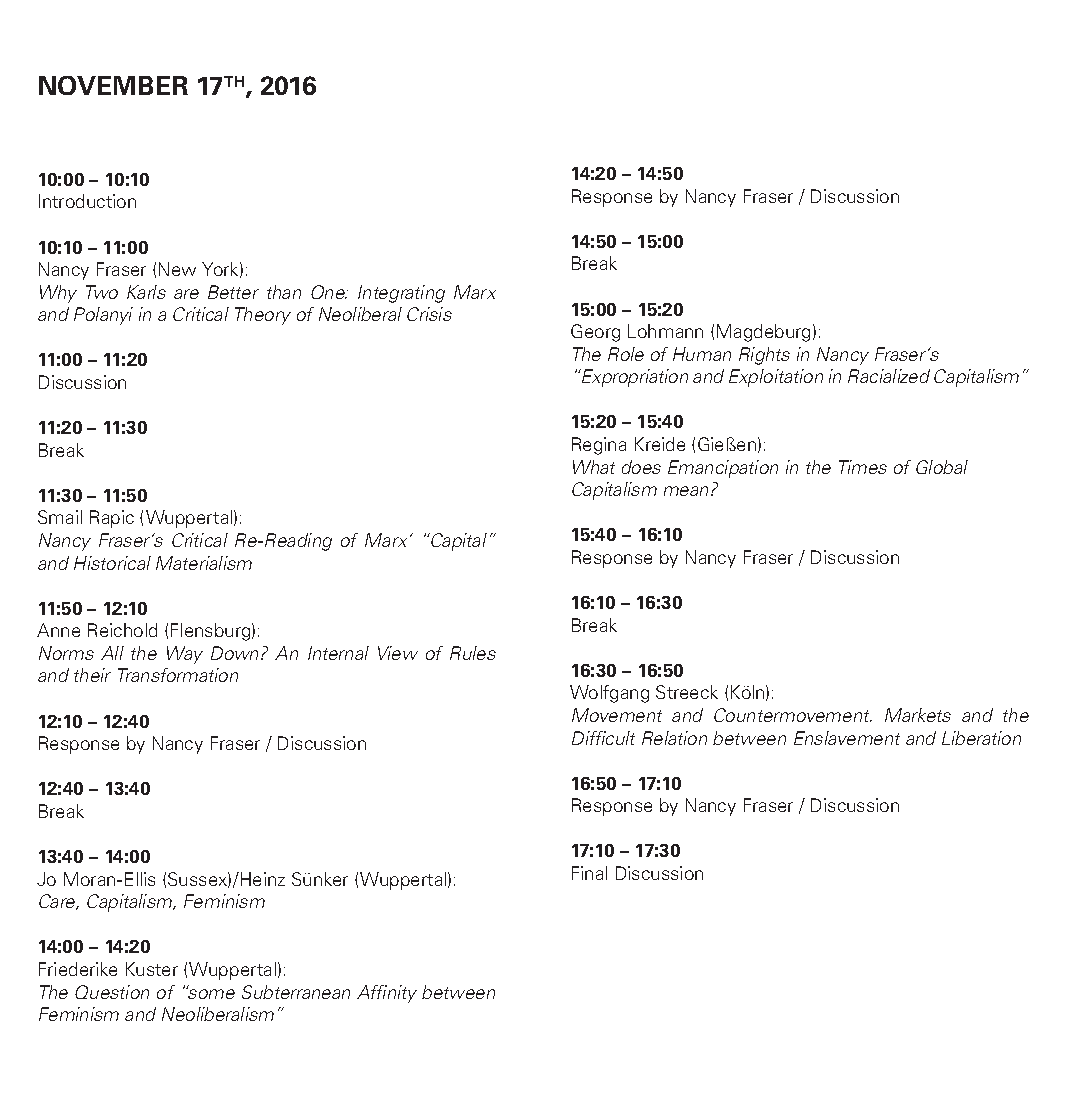 Image resolution: width=1066 pixels, height=1120 pixels. Describe the element at coordinates (87, 201) in the image. I see `Introduction` at that location.
